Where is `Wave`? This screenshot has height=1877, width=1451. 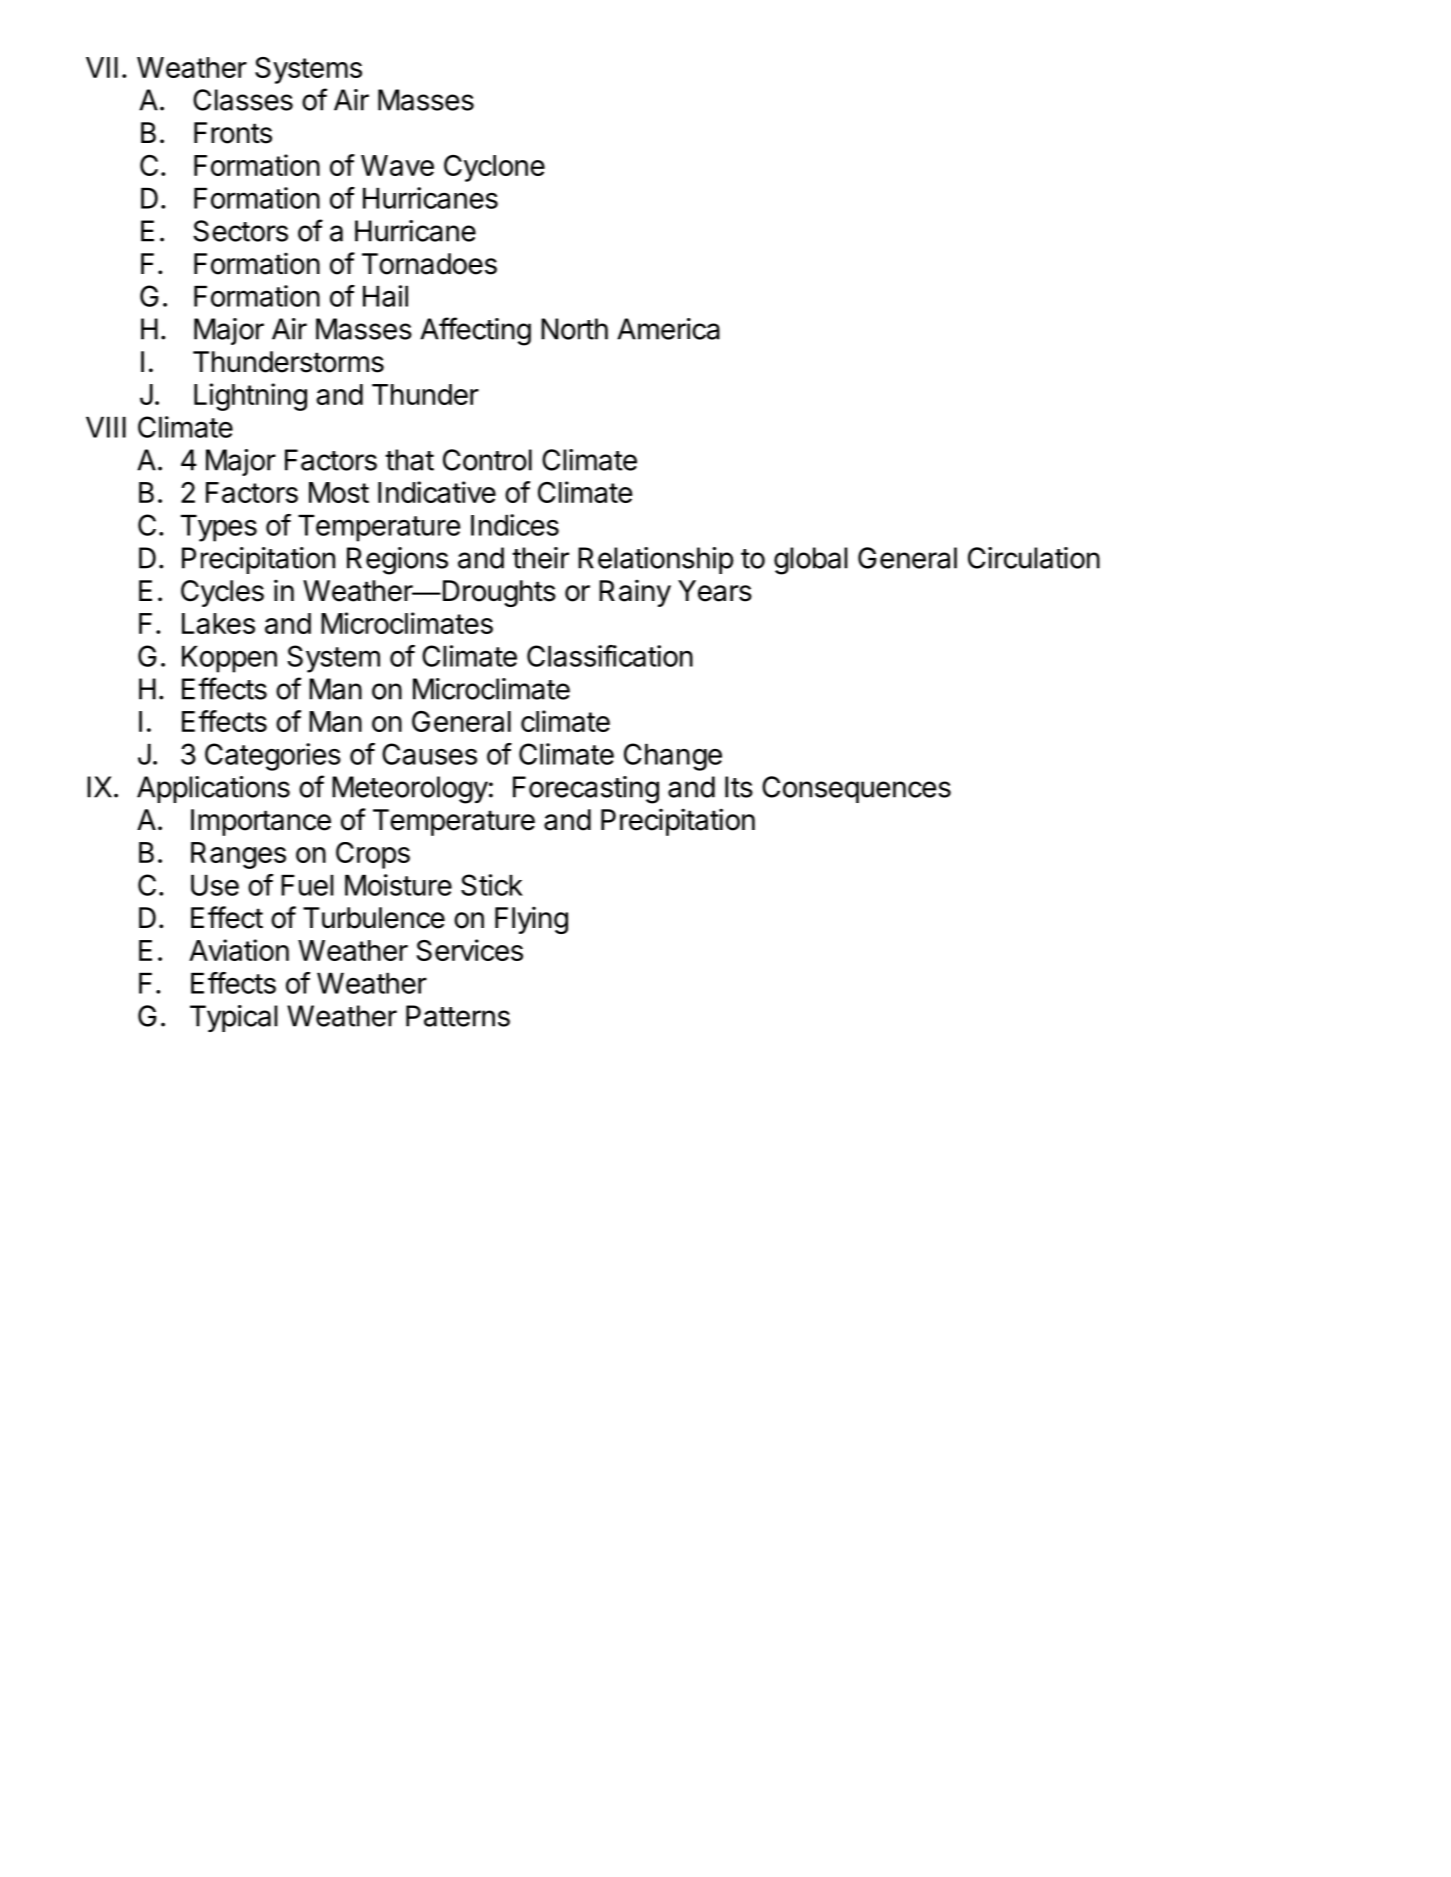 Wave is located at coordinates (397, 165).
